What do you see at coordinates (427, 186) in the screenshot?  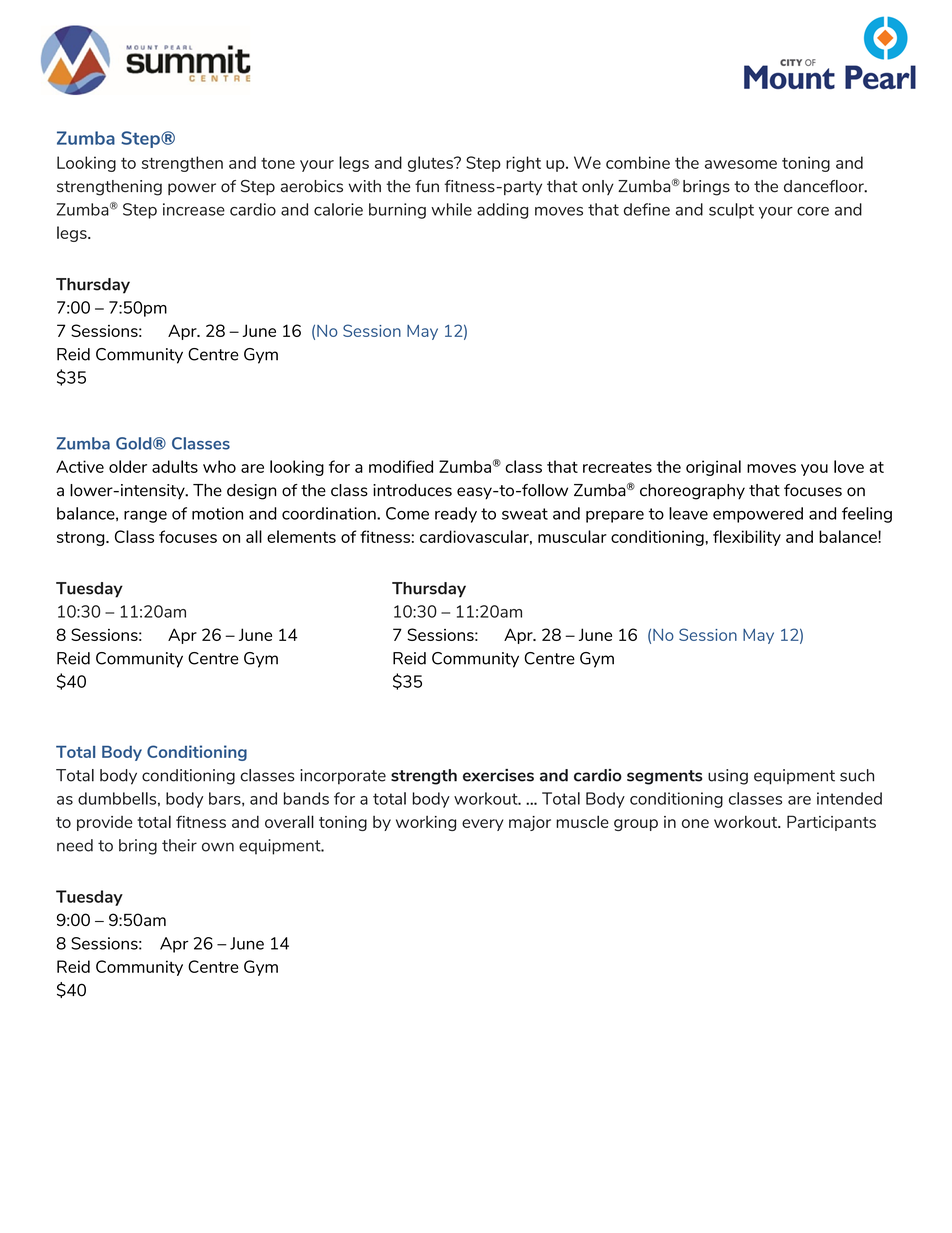 I see `fun` at bounding box center [427, 186].
